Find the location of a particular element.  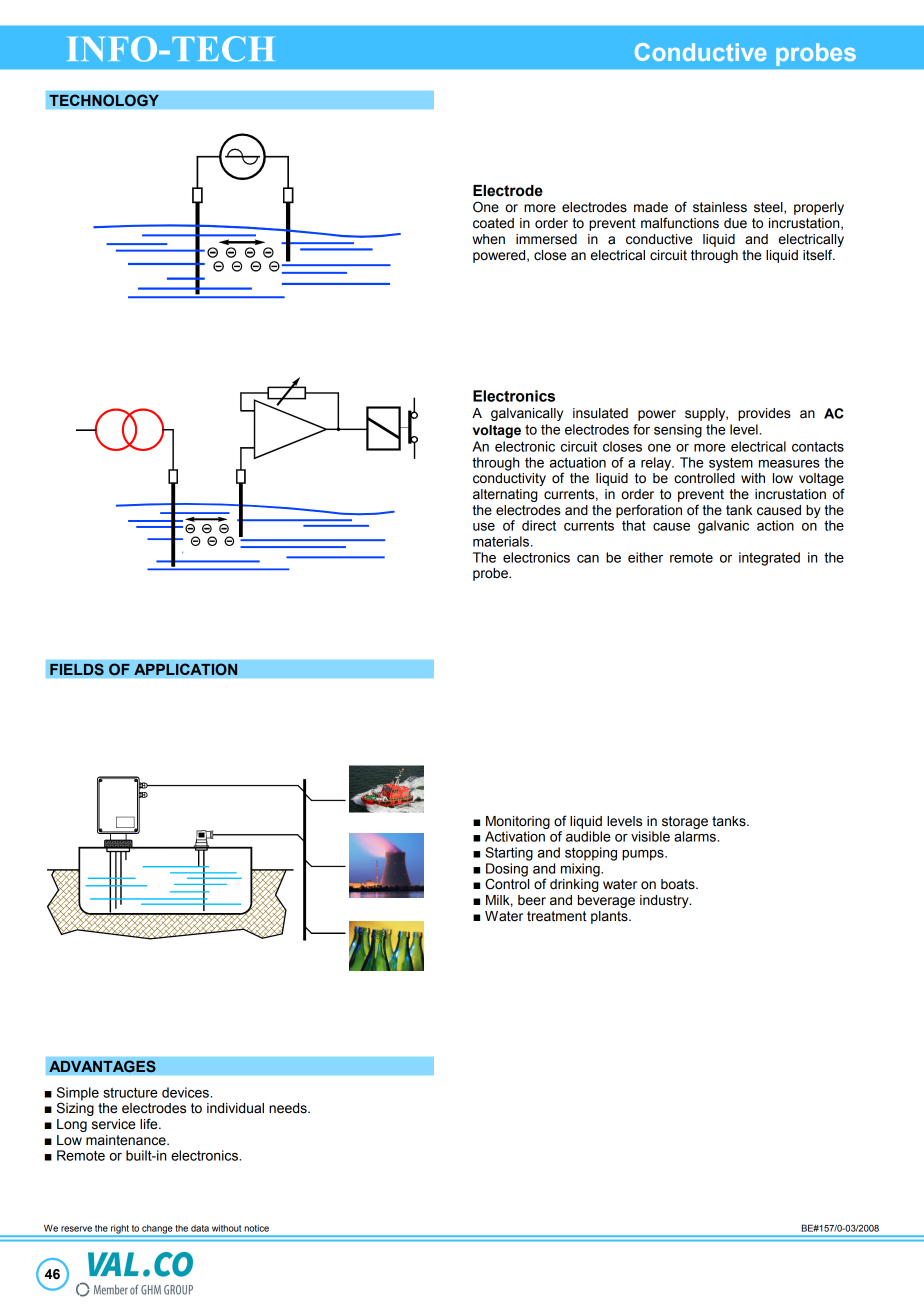

coated is located at coordinates (493, 223).
